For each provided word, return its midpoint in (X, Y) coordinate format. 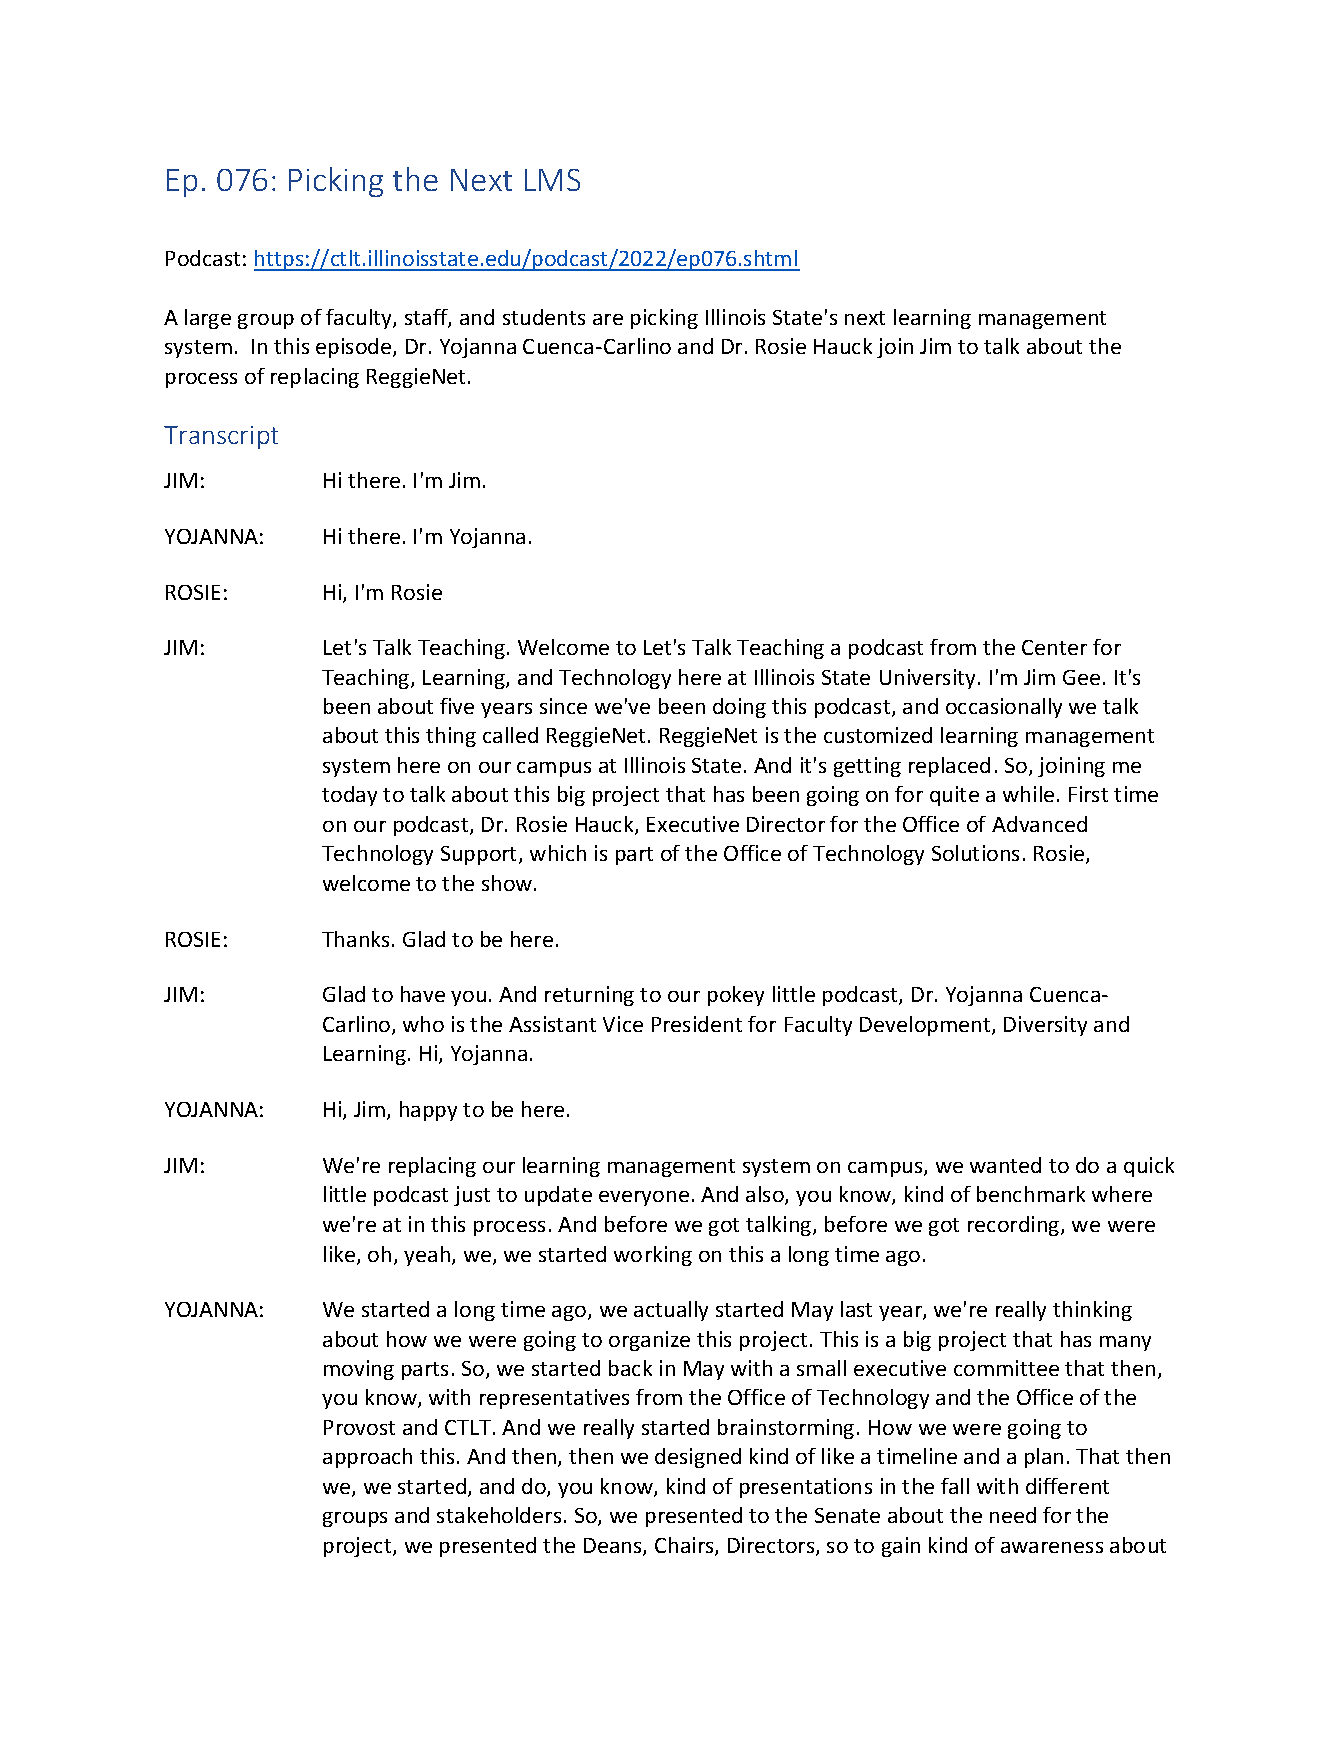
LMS (552, 180)
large (208, 319)
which (558, 853)
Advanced (1039, 824)
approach (367, 1458)
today (349, 796)
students (544, 317)
